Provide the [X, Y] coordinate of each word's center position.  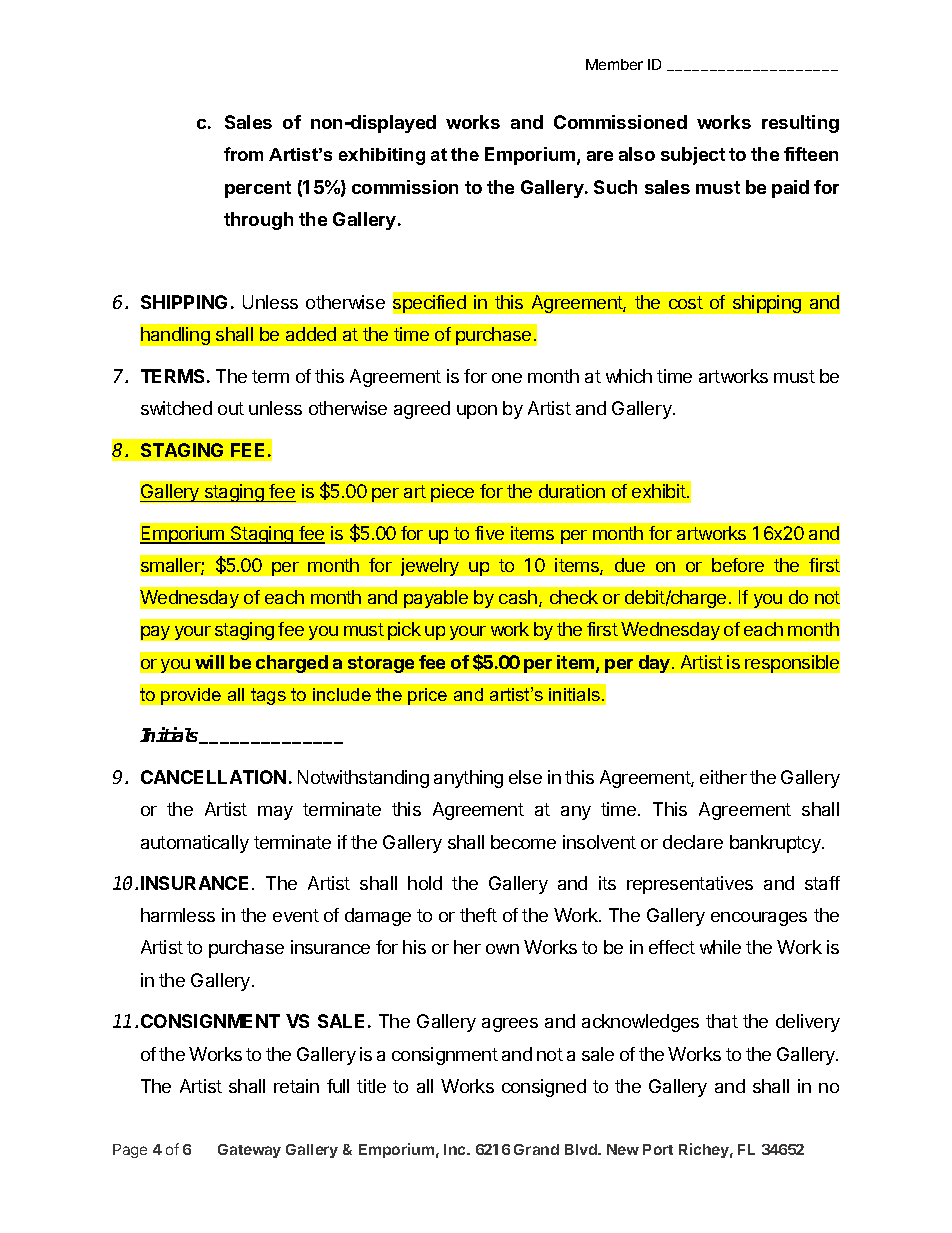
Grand [536, 1149]
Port [658, 1149]
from [243, 154]
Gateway [249, 1151]
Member [614, 64]
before [738, 565]
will [209, 662]
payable [436, 599]
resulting [800, 124]
